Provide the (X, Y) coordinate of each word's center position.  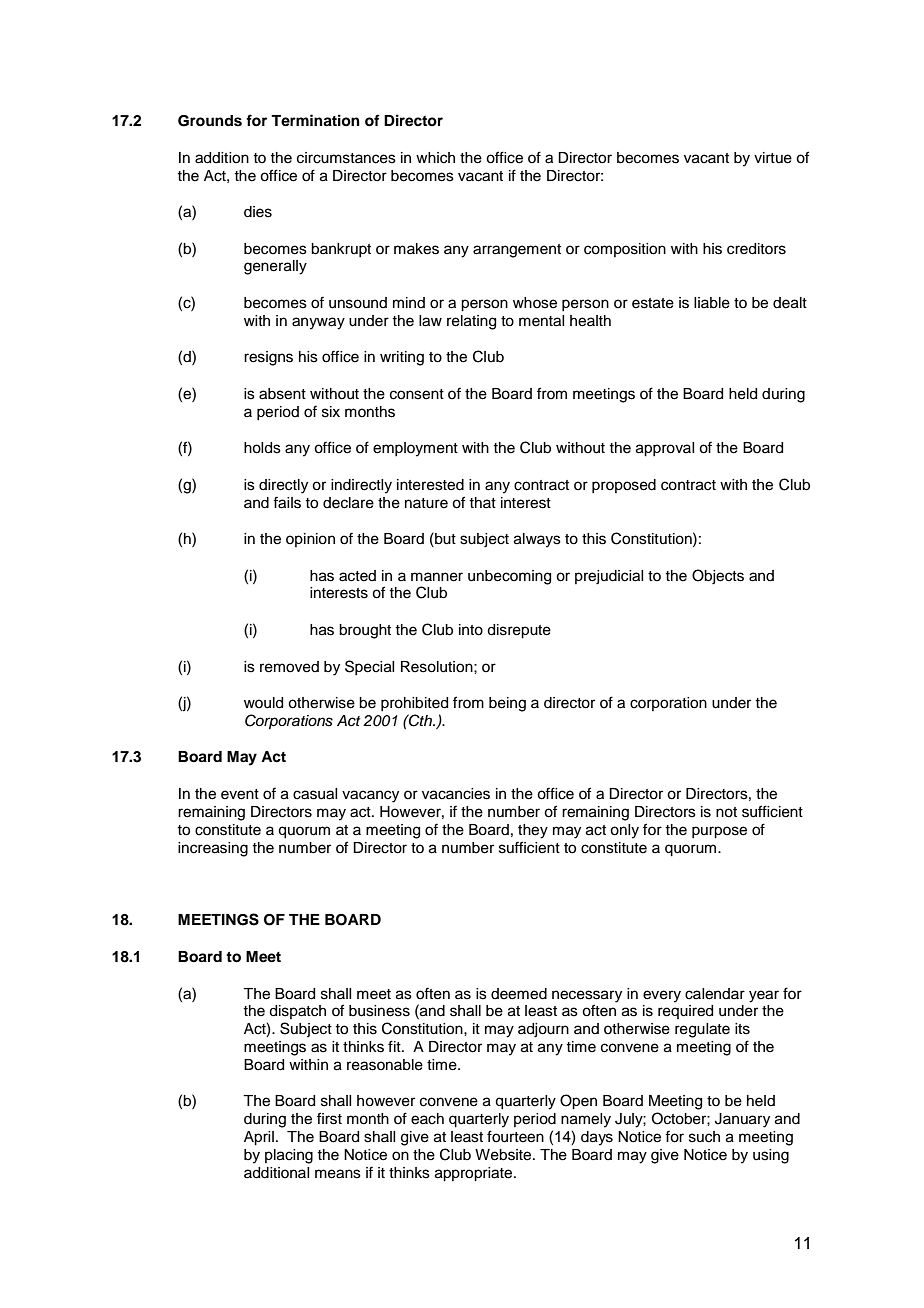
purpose (719, 832)
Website (504, 1155)
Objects (718, 577)
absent (282, 394)
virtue (773, 158)
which (435, 158)
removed (289, 667)
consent (417, 394)
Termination (315, 120)
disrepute (519, 631)
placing (289, 1156)
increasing (213, 849)
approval (665, 449)
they (533, 831)
